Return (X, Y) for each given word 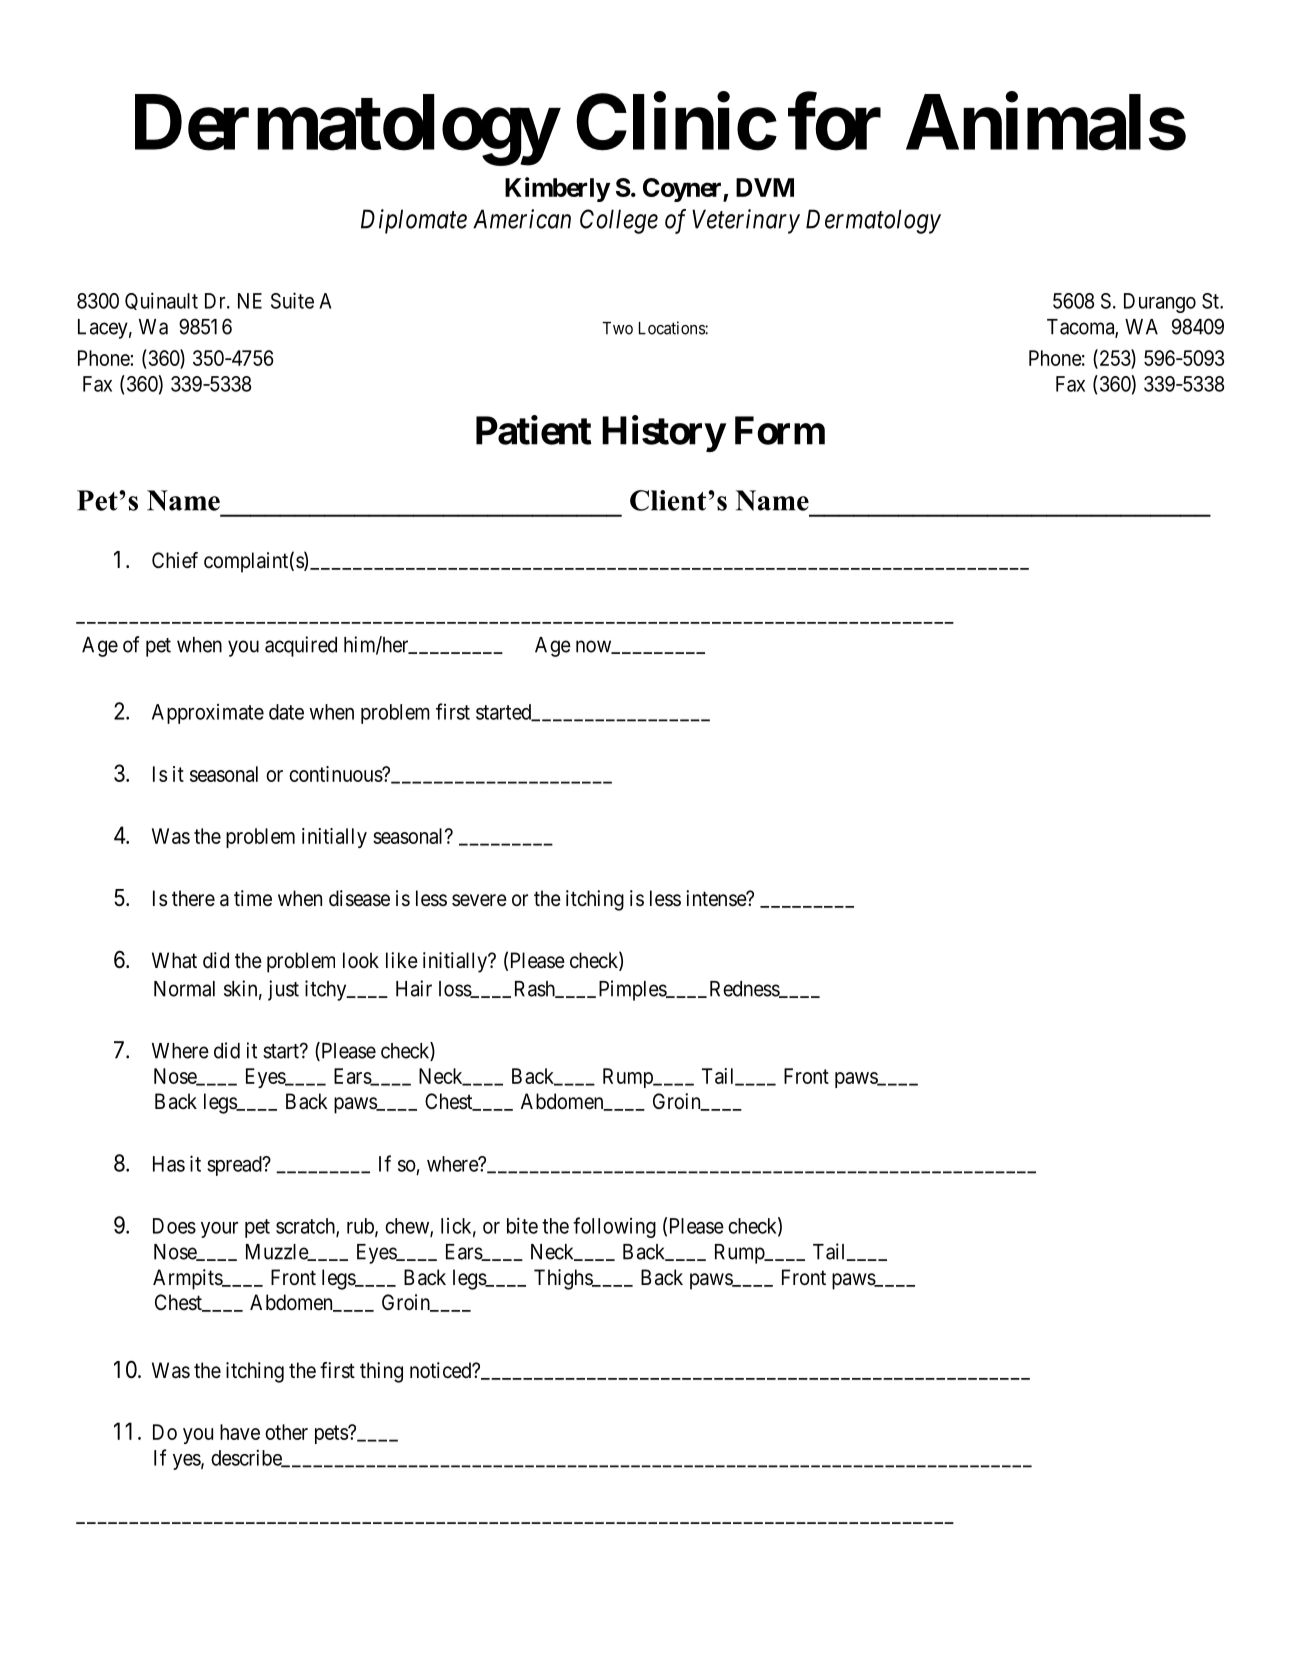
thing (381, 1372)
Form (780, 430)
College (619, 221)
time (253, 898)
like (402, 960)
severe (479, 900)
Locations (672, 328)
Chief (175, 560)
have (240, 1432)
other (286, 1432)
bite (522, 1225)
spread (235, 1166)
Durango (1160, 303)
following (614, 1227)
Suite (292, 300)
